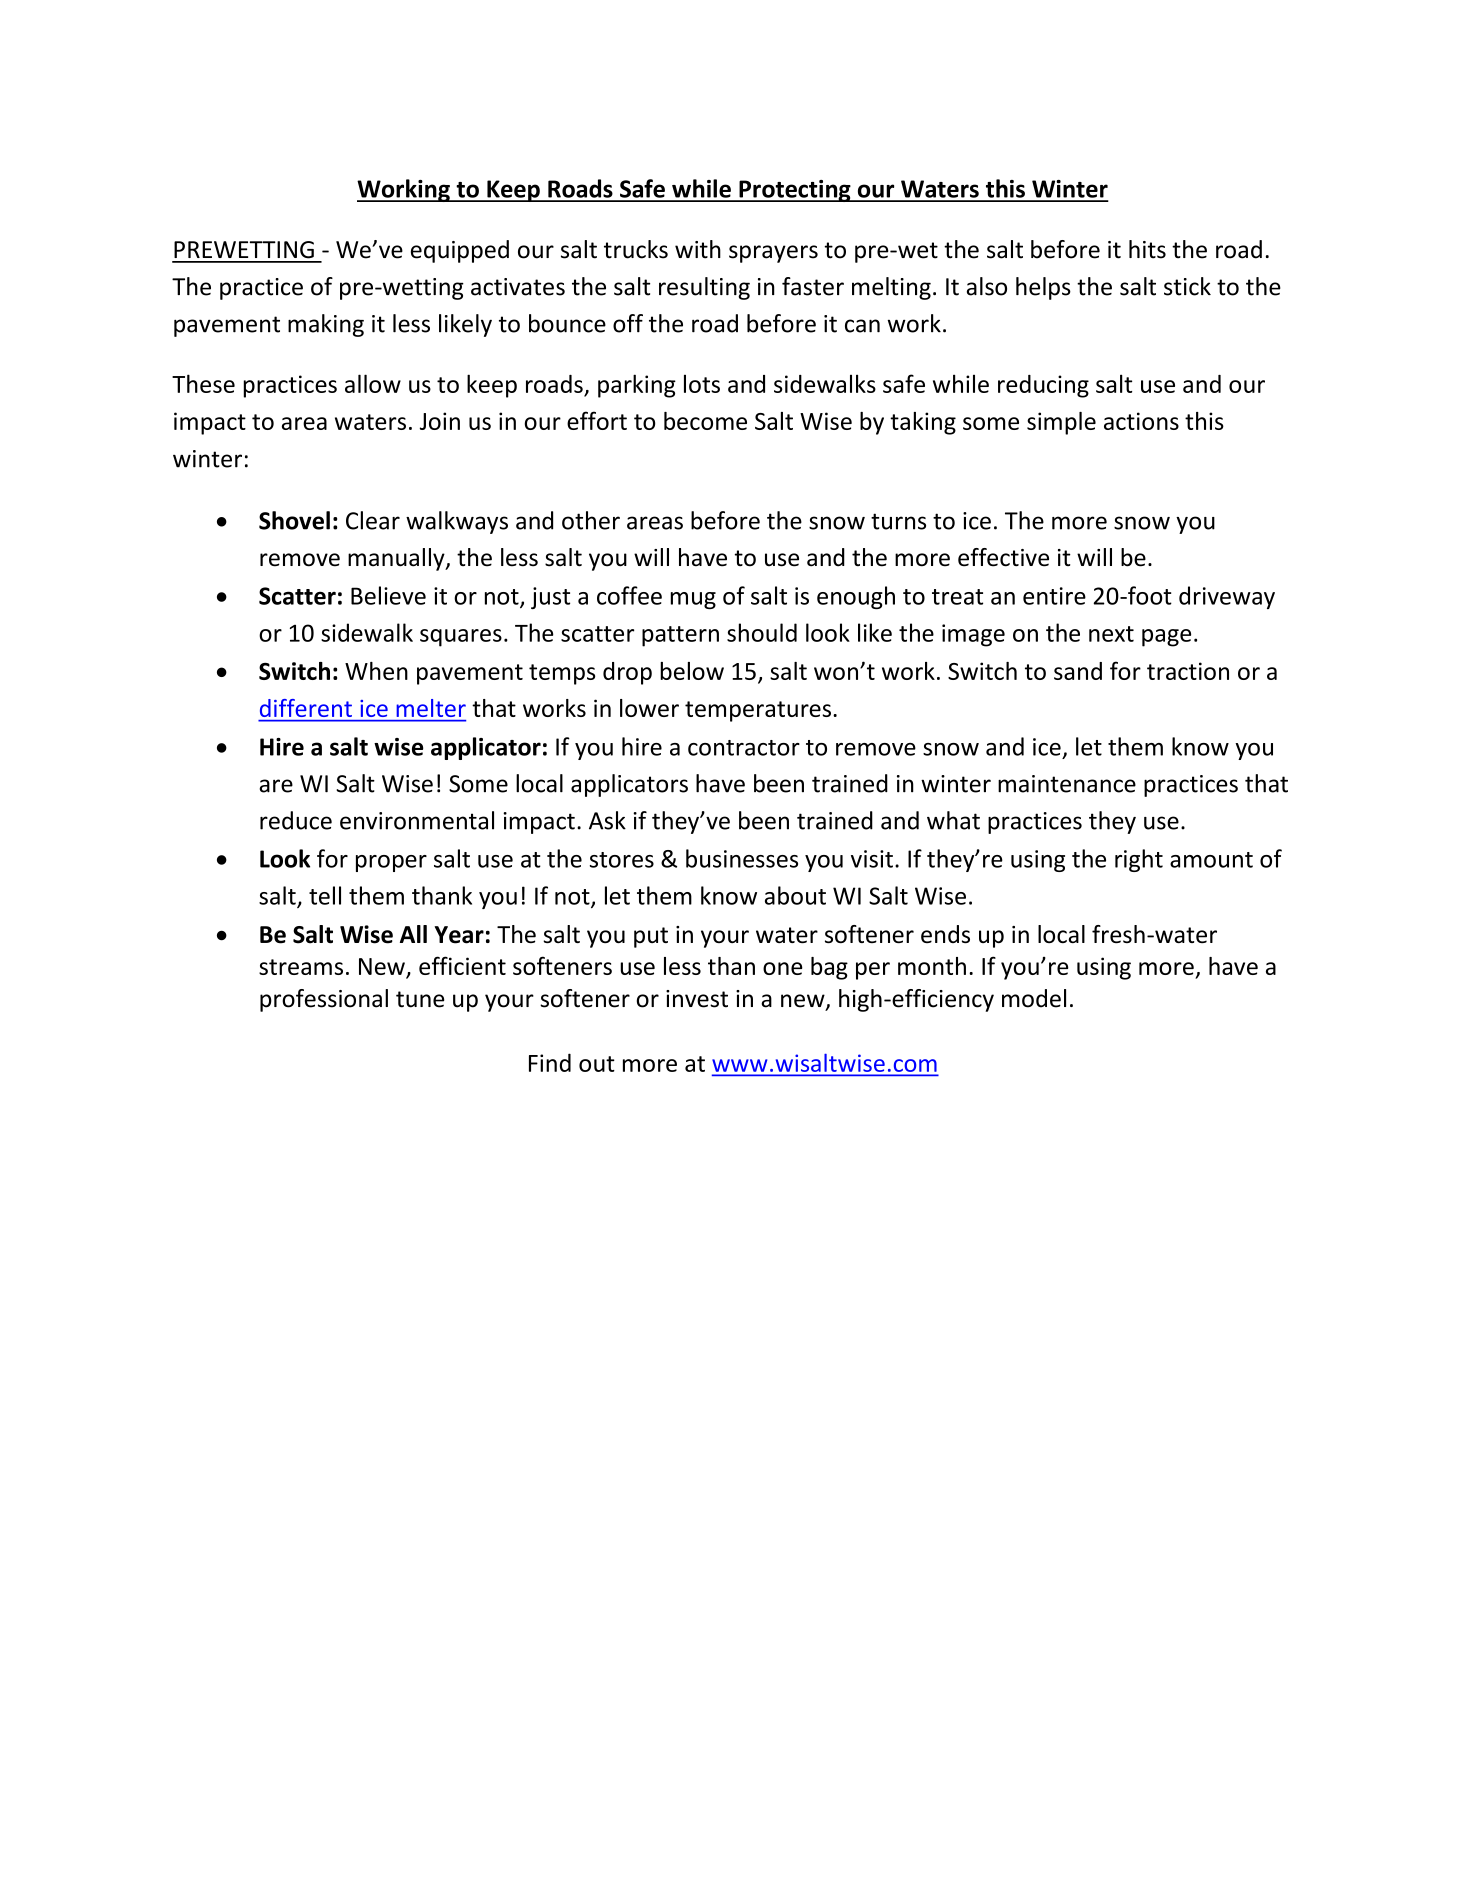 The image size is (1465, 1896). I want to click on professional, so click(324, 1000).
